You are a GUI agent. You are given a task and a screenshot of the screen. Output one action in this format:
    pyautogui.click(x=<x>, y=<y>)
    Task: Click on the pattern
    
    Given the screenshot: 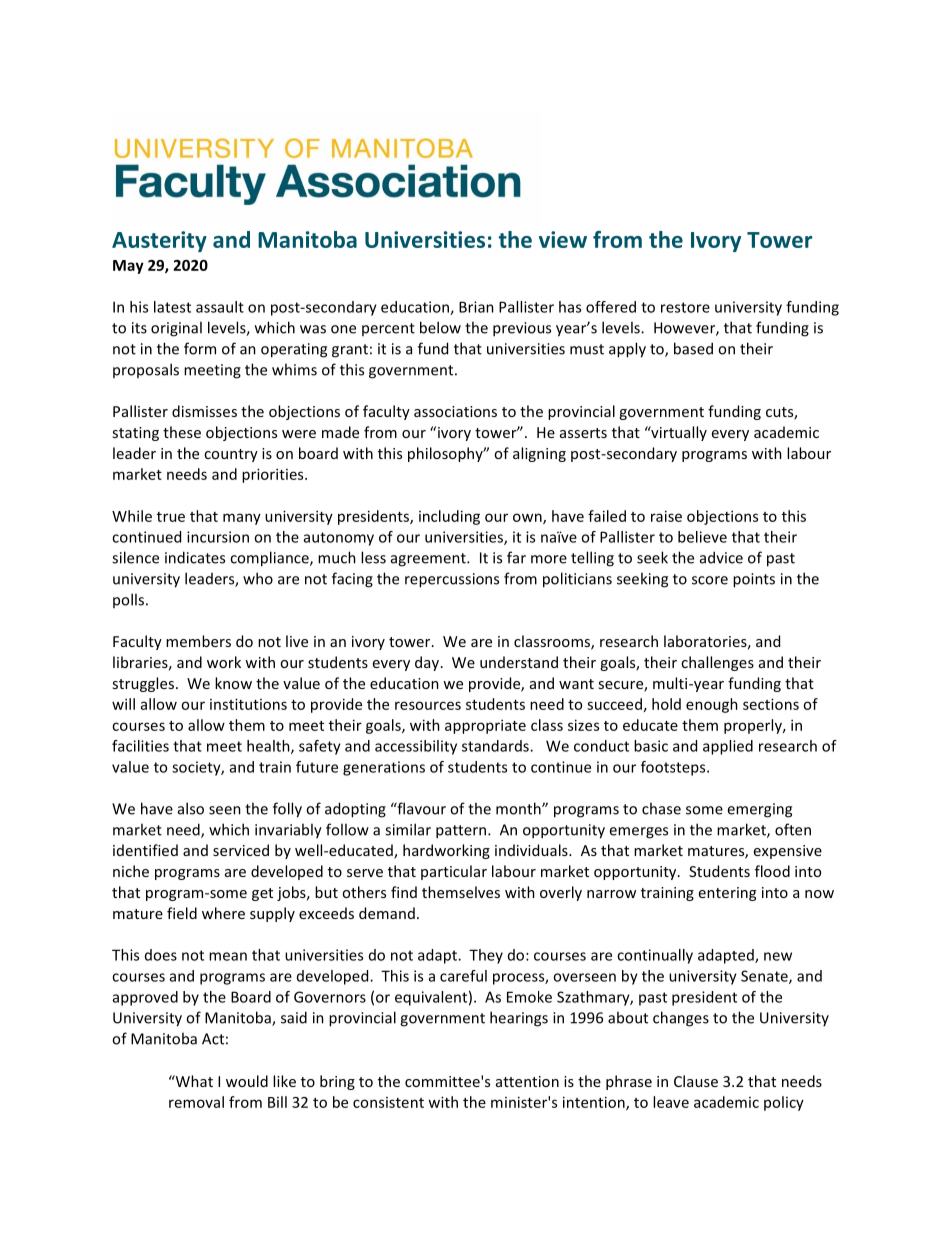 What is the action you would take?
    pyautogui.click(x=462, y=832)
